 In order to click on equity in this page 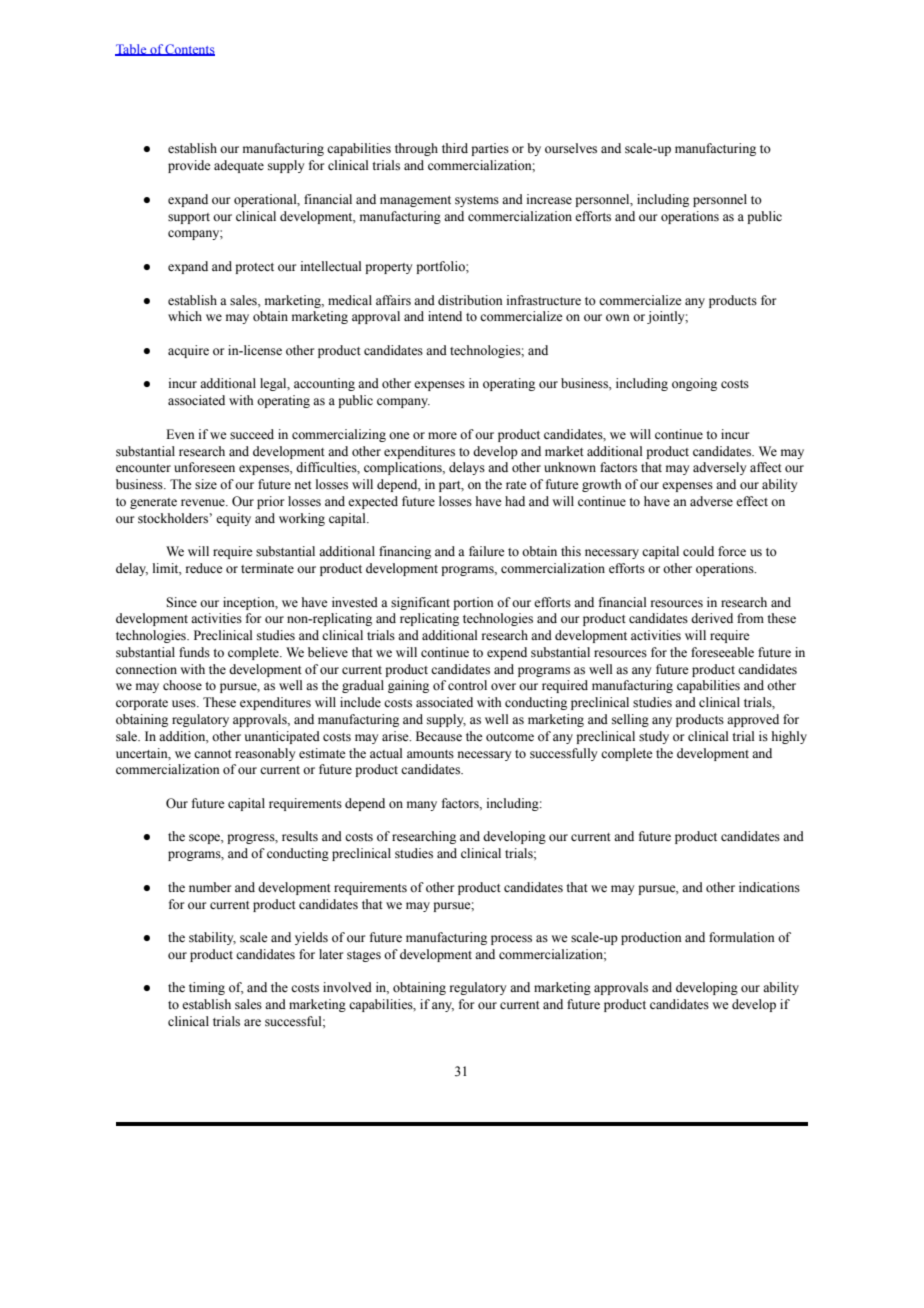, I will do `click(233, 519)`.
